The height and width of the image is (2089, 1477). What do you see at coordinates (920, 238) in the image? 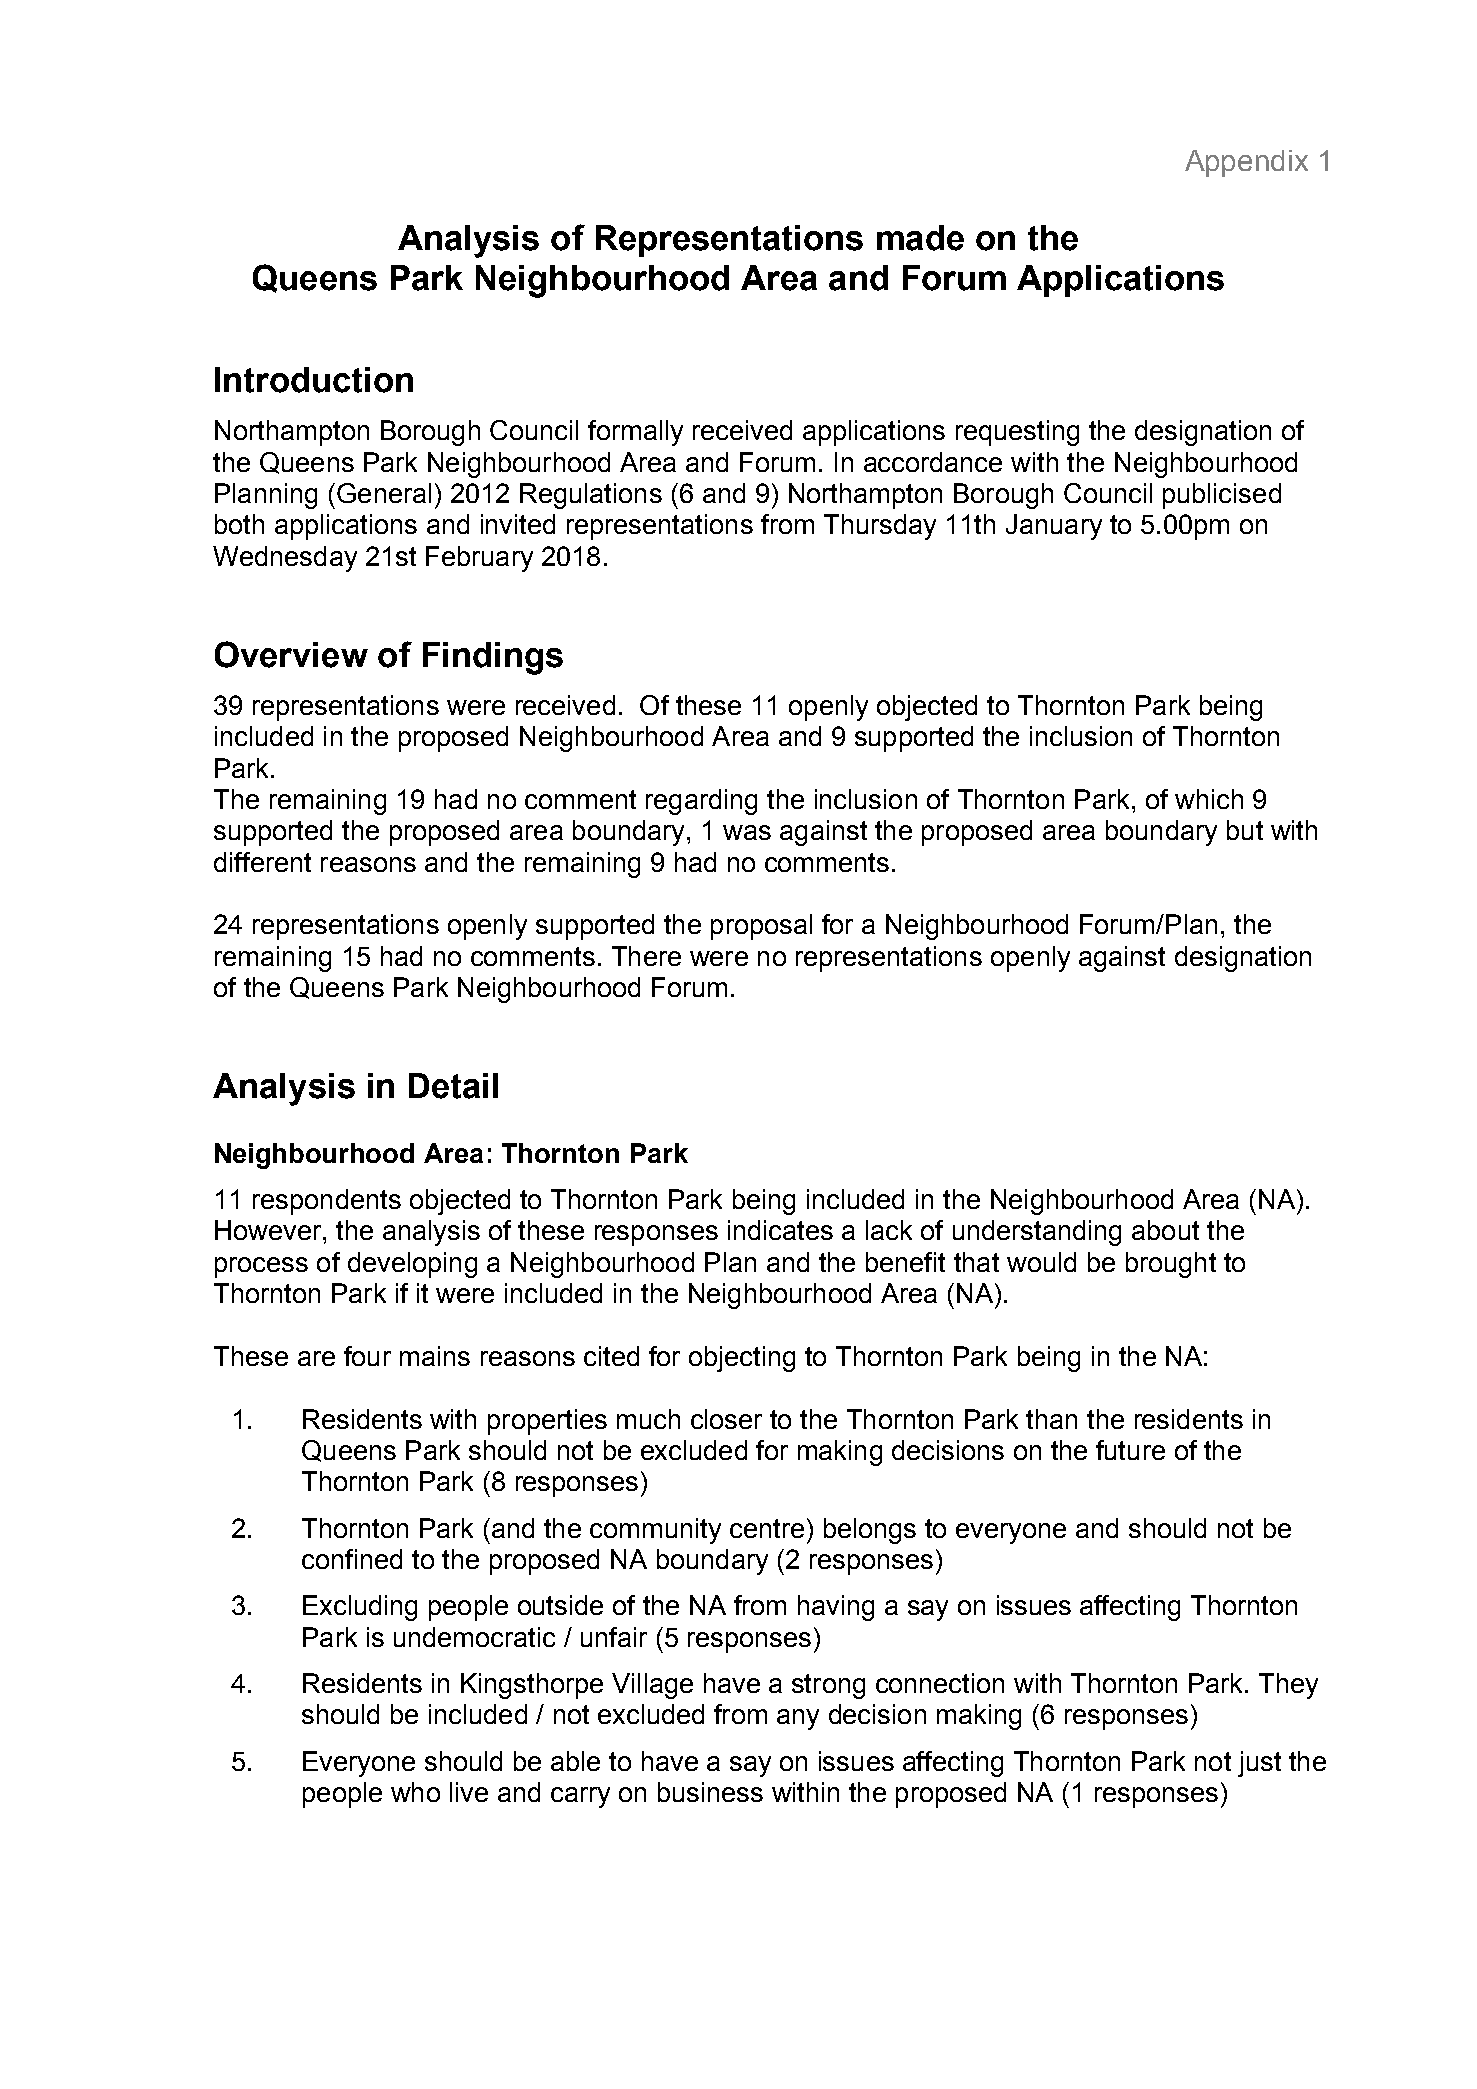
I see `made` at bounding box center [920, 238].
